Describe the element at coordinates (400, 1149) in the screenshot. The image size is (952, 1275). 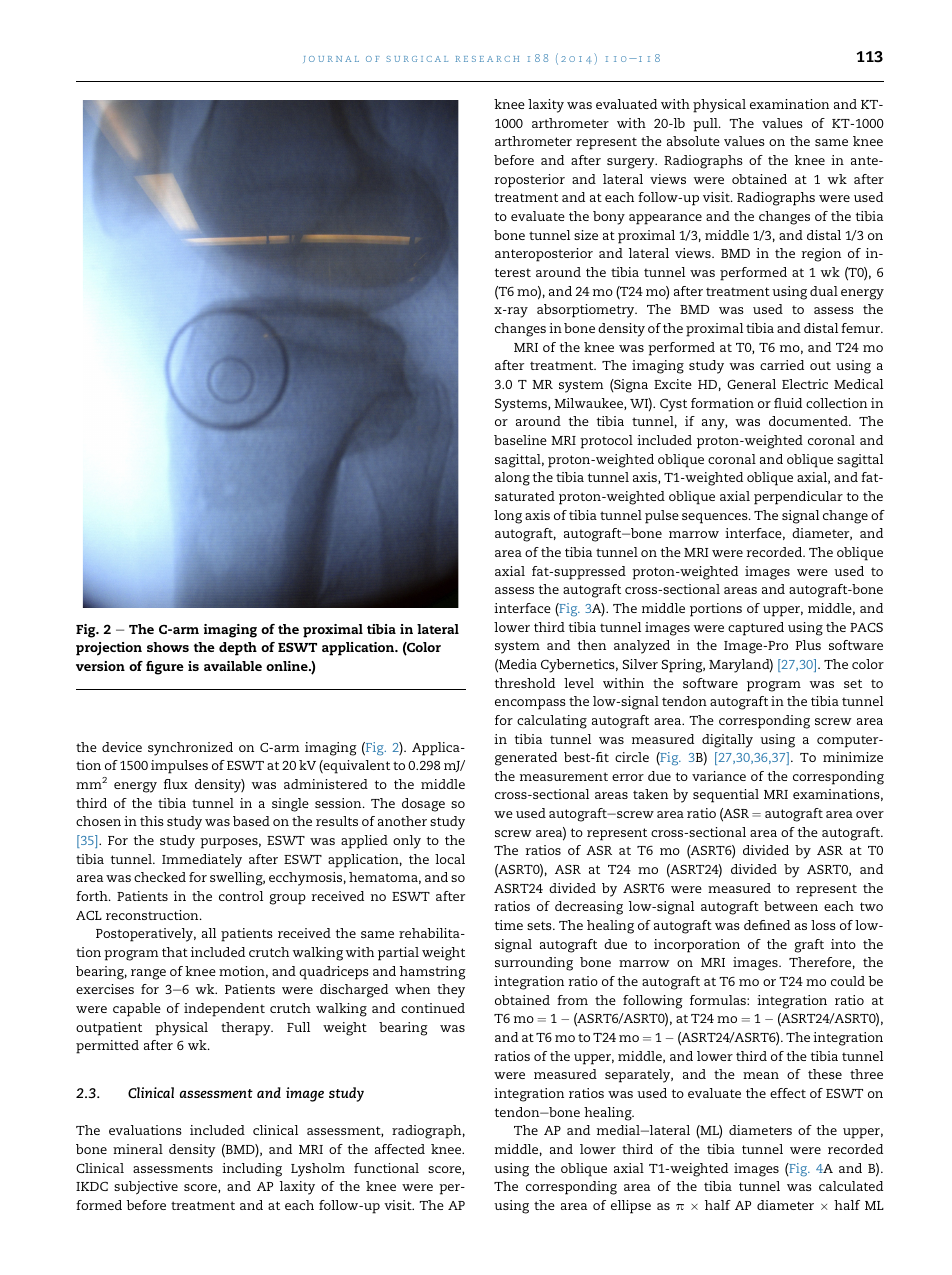
I see `affected` at that location.
